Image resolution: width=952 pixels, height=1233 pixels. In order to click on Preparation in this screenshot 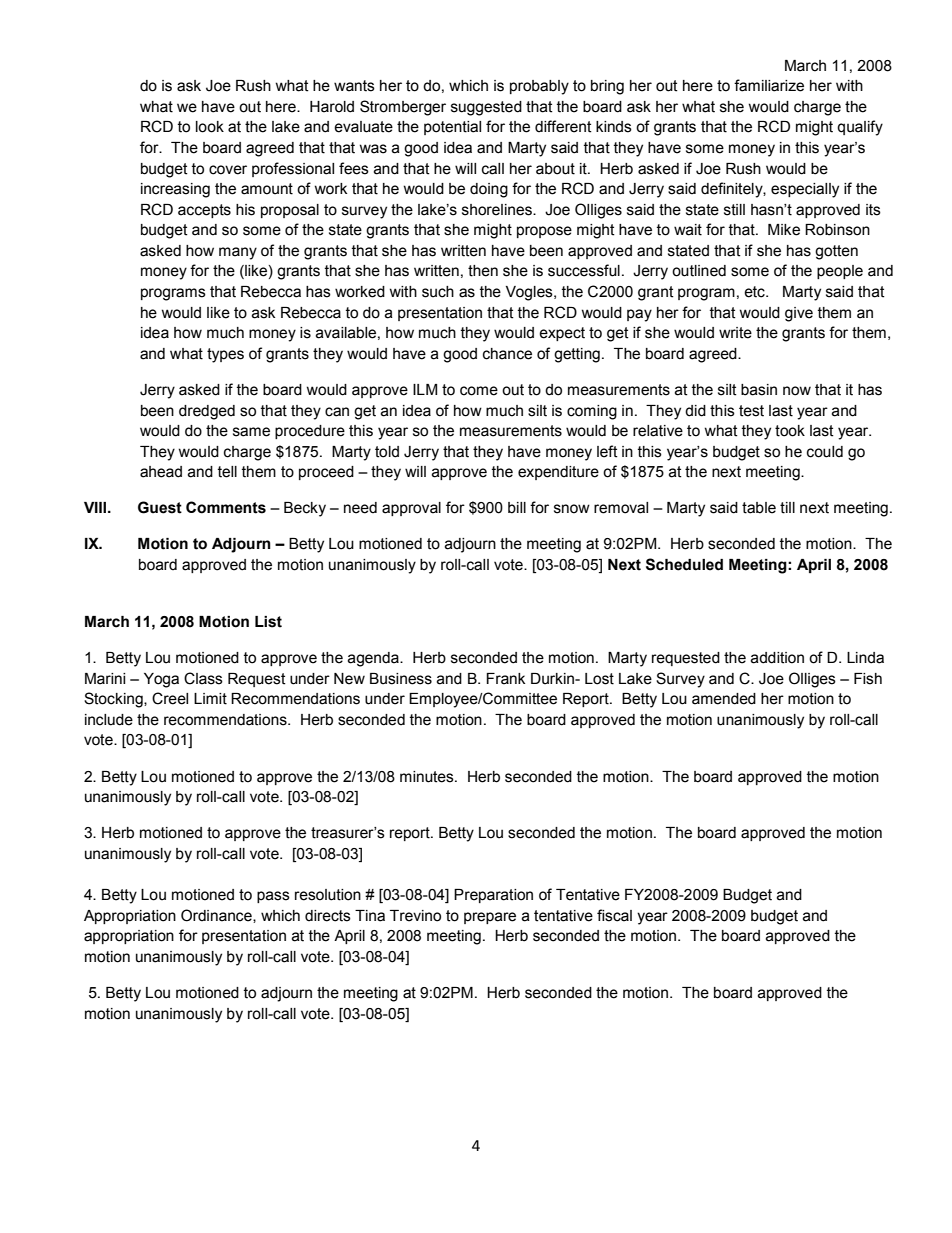, I will do `click(493, 896)`.
